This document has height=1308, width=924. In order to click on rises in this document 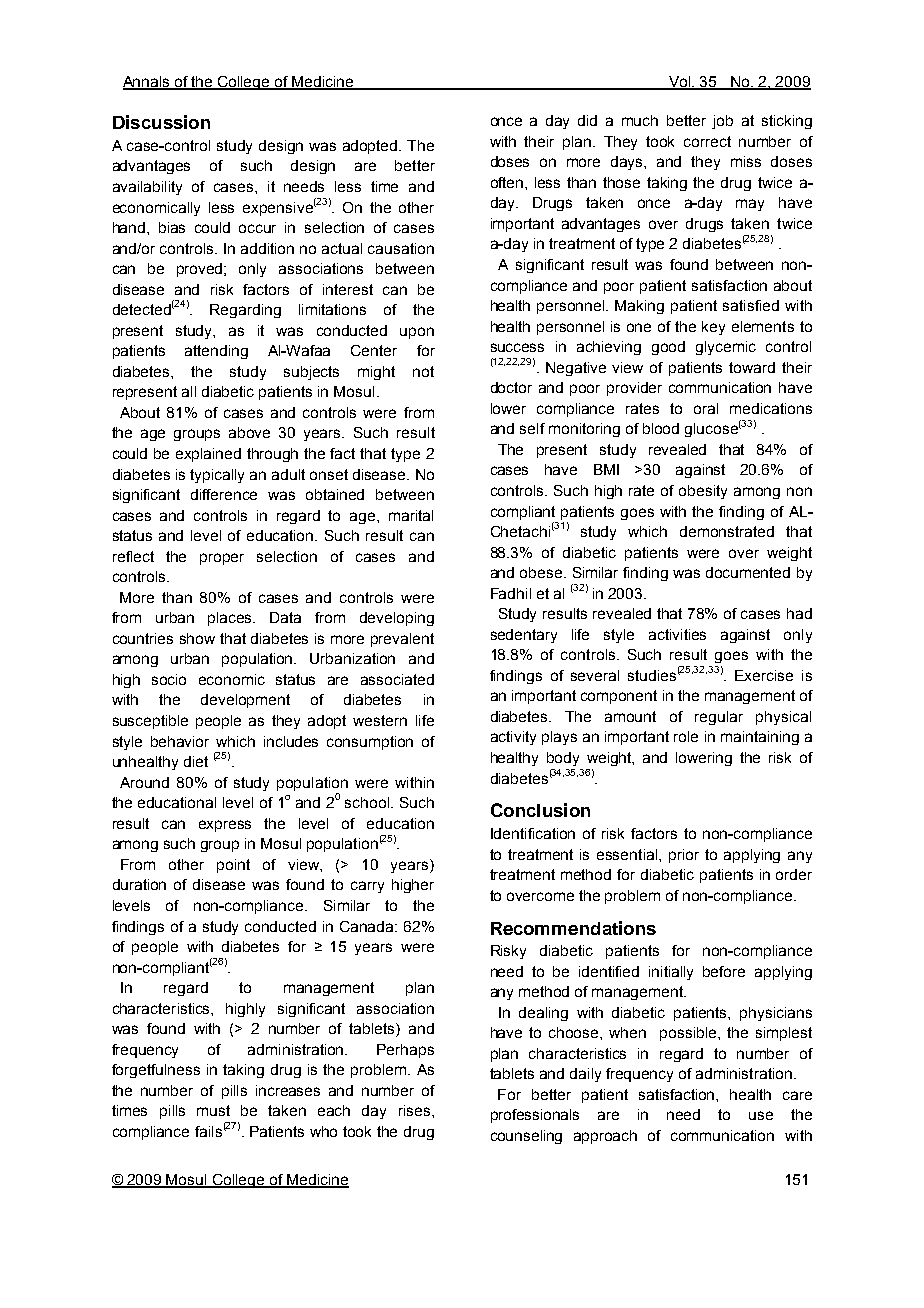, I will do `click(414, 1110)`.
